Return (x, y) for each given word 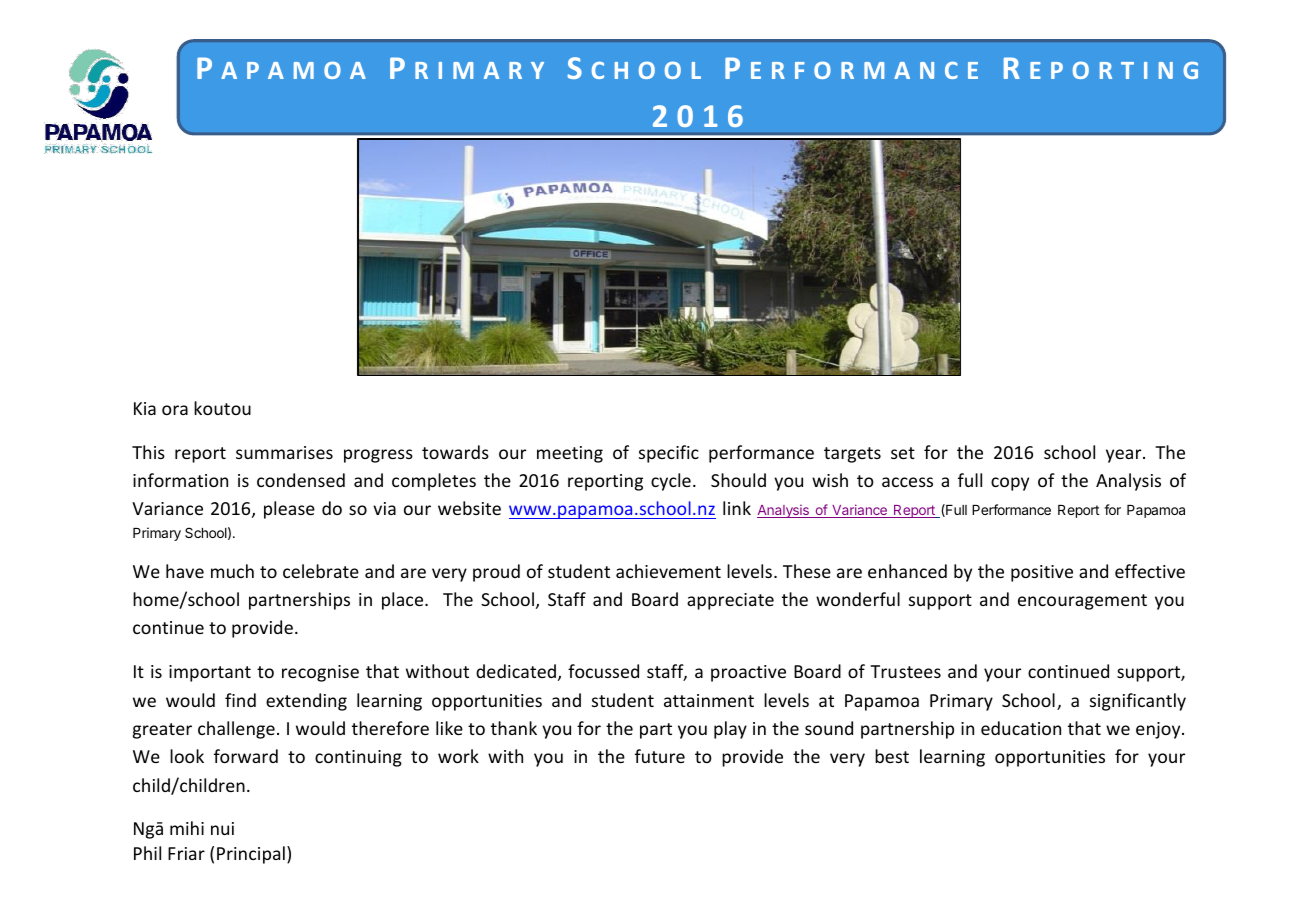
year (1125, 456)
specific (669, 454)
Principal (251, 855)
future (660, 756)
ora (175, 410)
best (892, 756)
